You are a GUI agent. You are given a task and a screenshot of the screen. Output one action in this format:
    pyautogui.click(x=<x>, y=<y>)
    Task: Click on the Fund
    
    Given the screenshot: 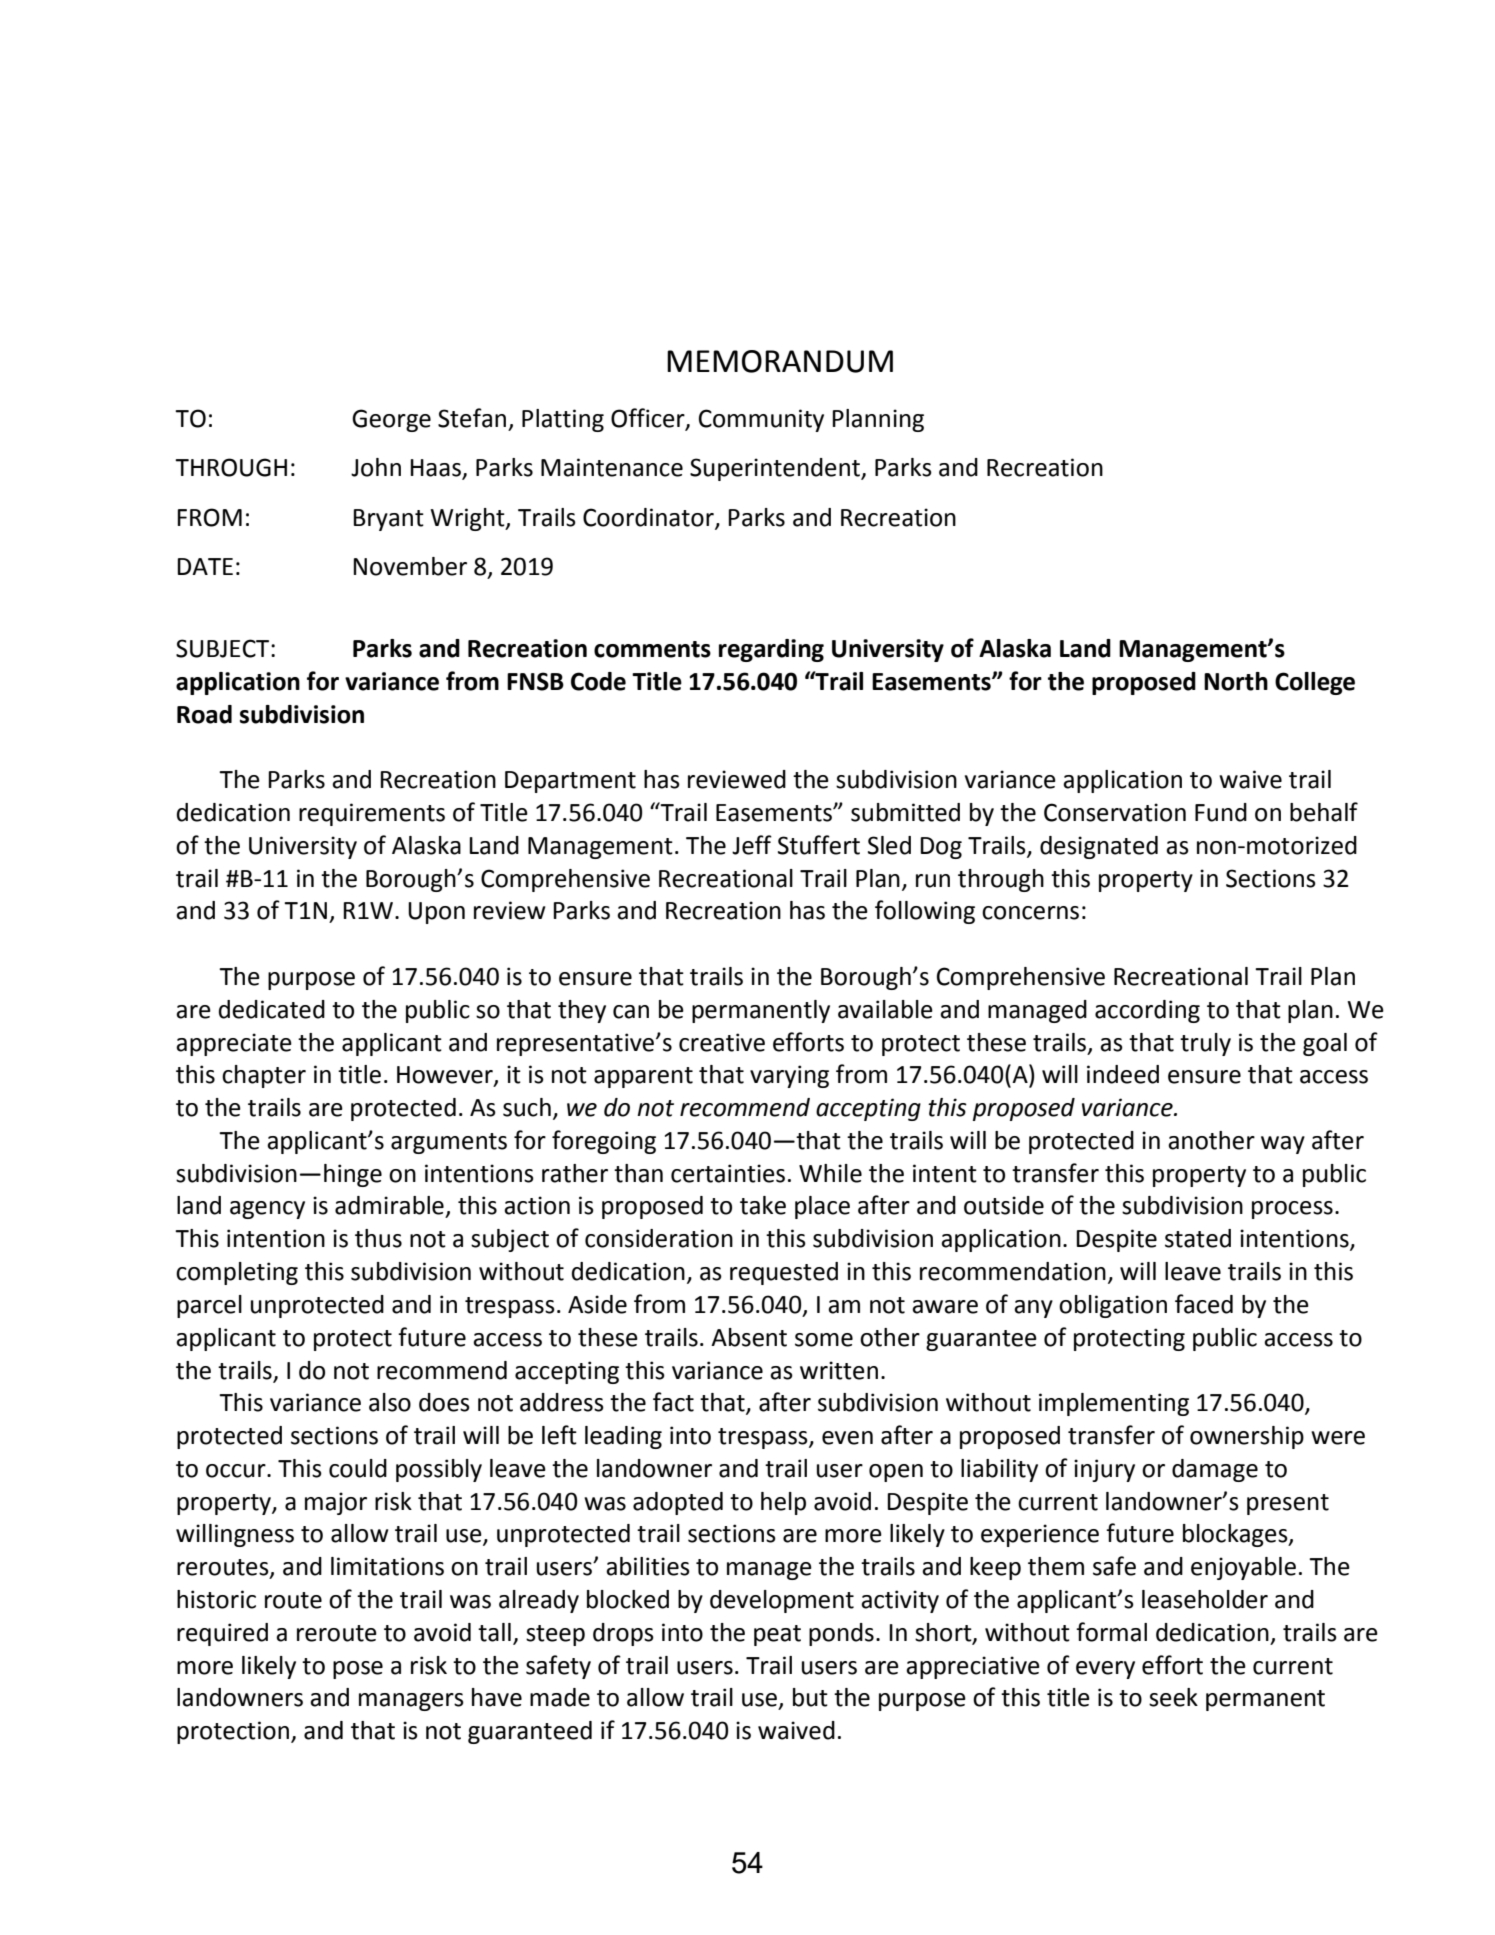 What is the action you would take?
    pyautogui.click(x=1221, y=812)
